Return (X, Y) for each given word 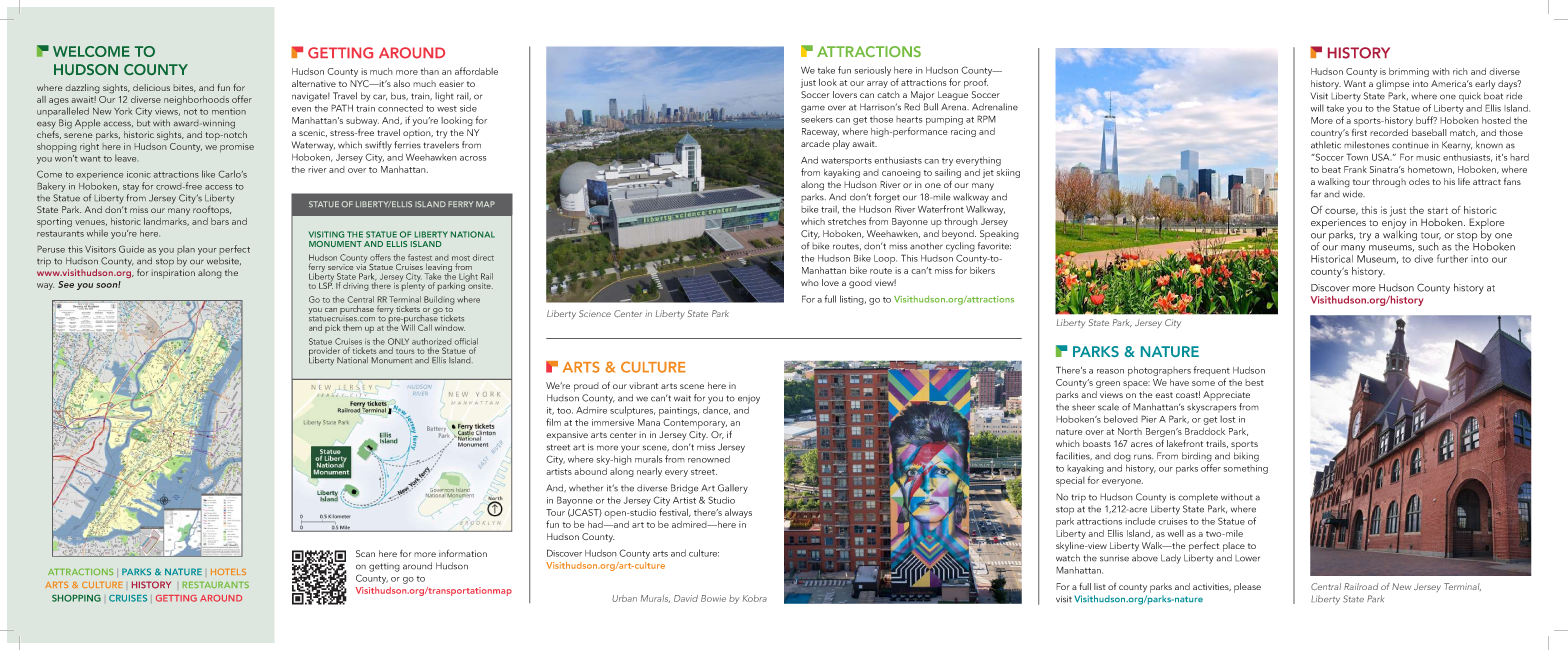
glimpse (1393, 85)
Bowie (713, 598)
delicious (151, 87)
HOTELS (228, 572)
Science (595, 313)
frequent (1212, 372)
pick (332, 328)
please (1247, 588)
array (877, 84)
